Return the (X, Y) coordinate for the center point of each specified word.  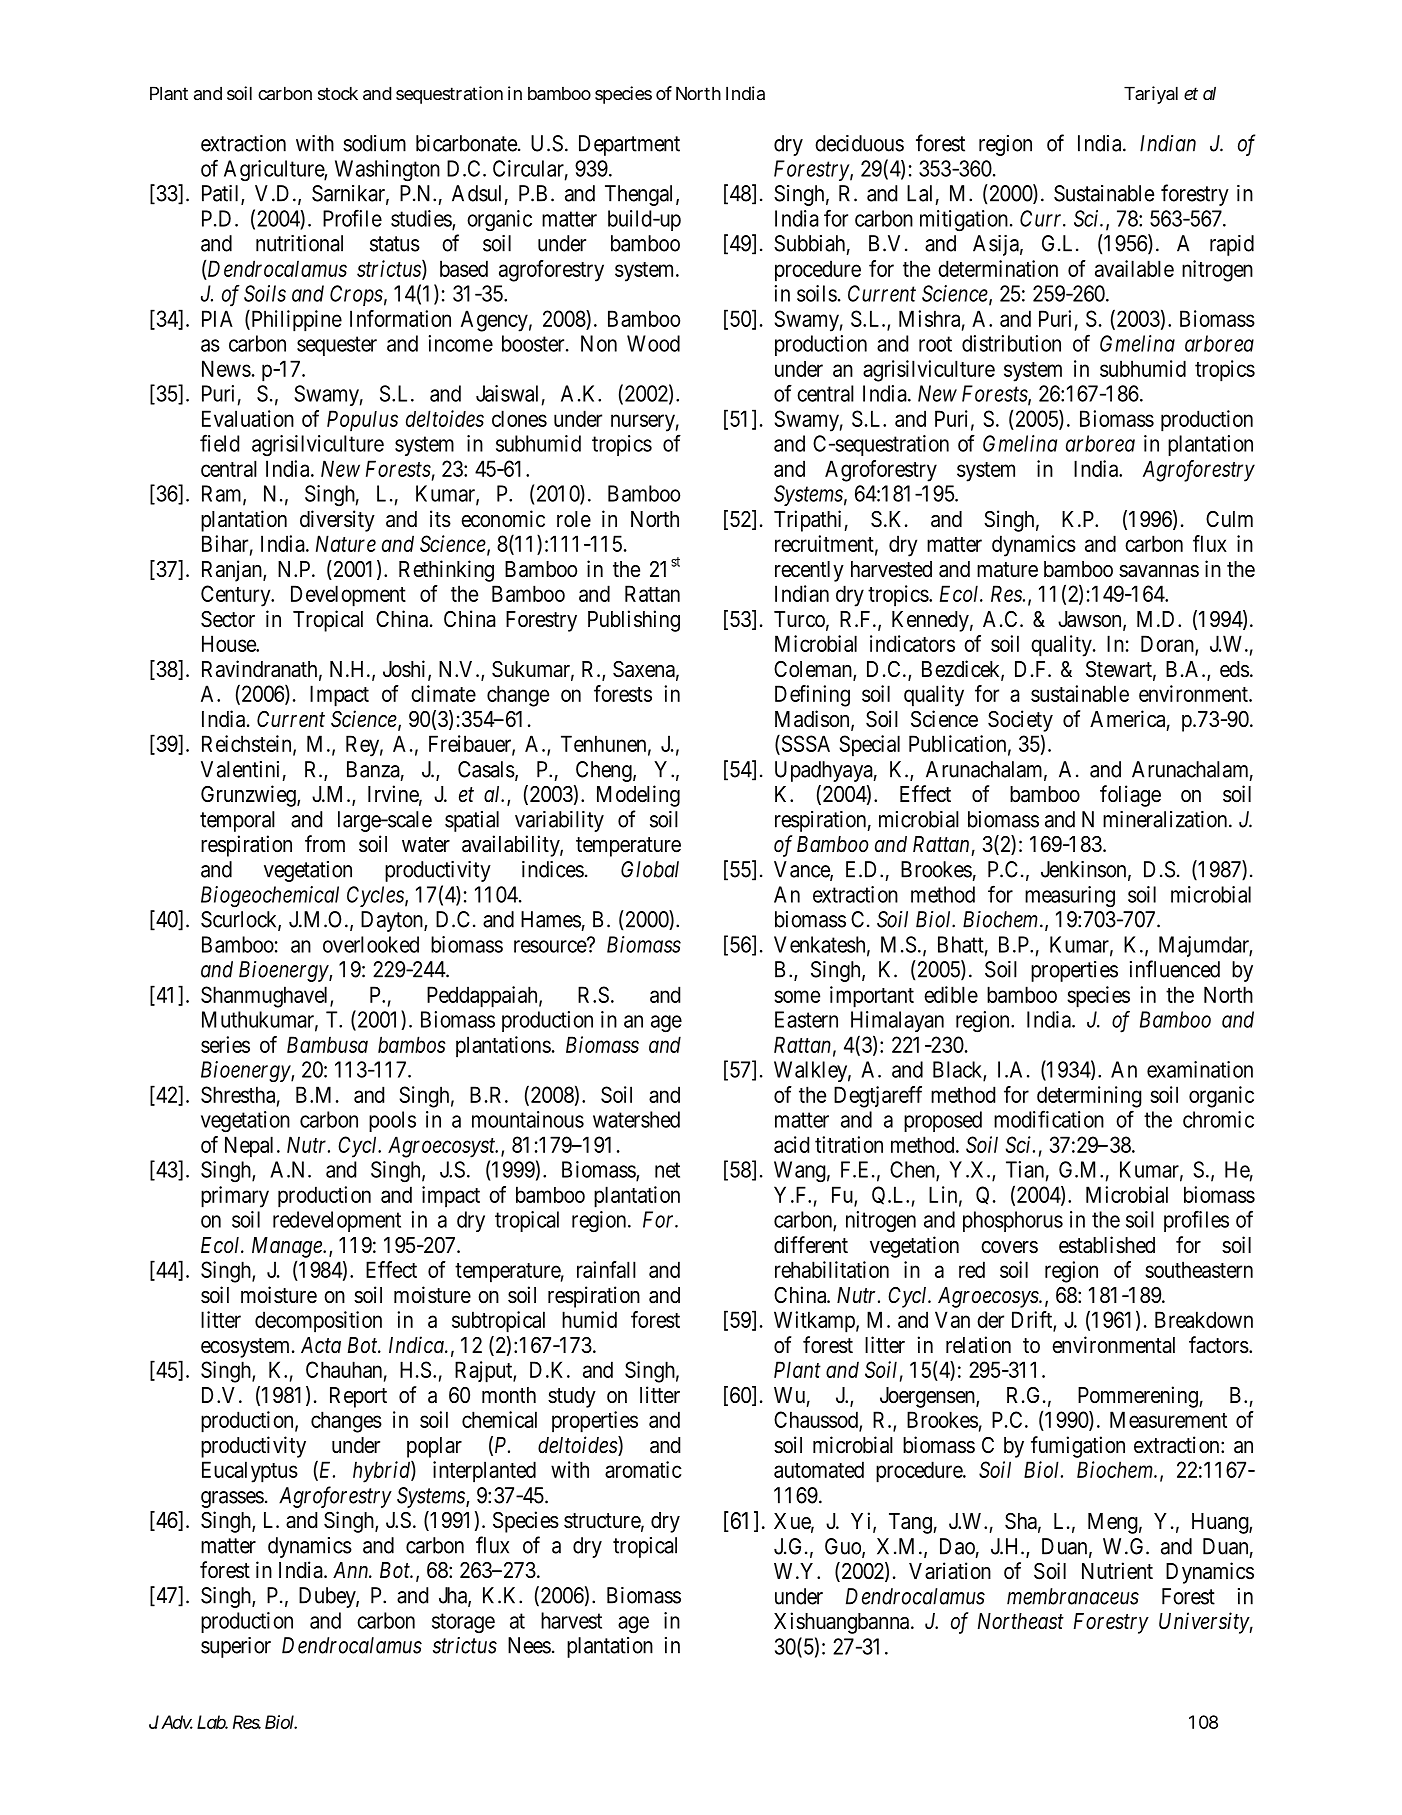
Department (629, 145)
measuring (1070, 897)
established (1107, 1245)
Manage (288, 1247)
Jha (454, 1596)
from (325, 843)
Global (650, 869)
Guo (844, 1547)
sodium (374, 143)
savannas (1159, 571)
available (1134, 268)
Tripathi (807, 521)
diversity (337, 521)
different (811, 1245)
